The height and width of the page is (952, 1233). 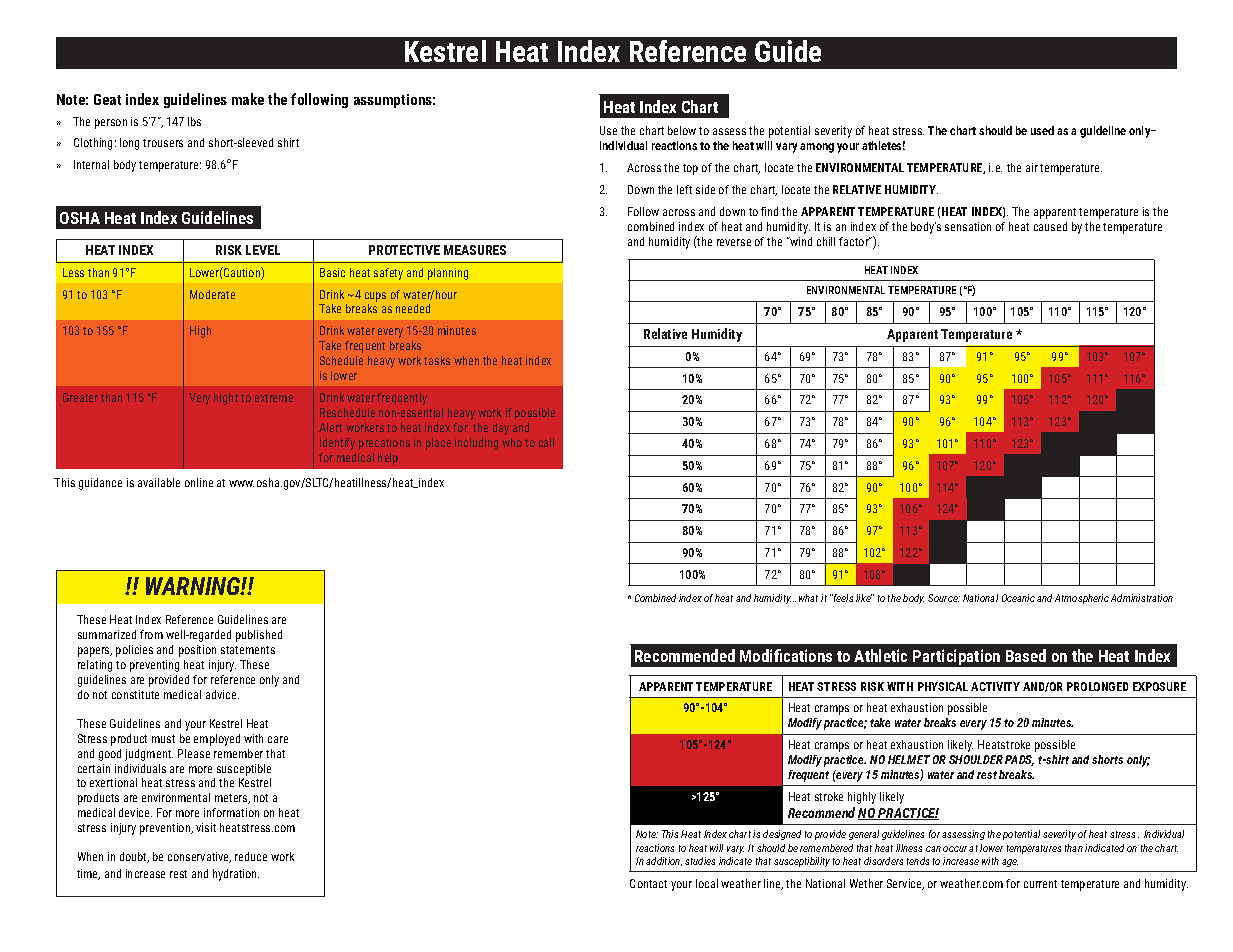 I want to click on air, so click(x=1032, y=167).
